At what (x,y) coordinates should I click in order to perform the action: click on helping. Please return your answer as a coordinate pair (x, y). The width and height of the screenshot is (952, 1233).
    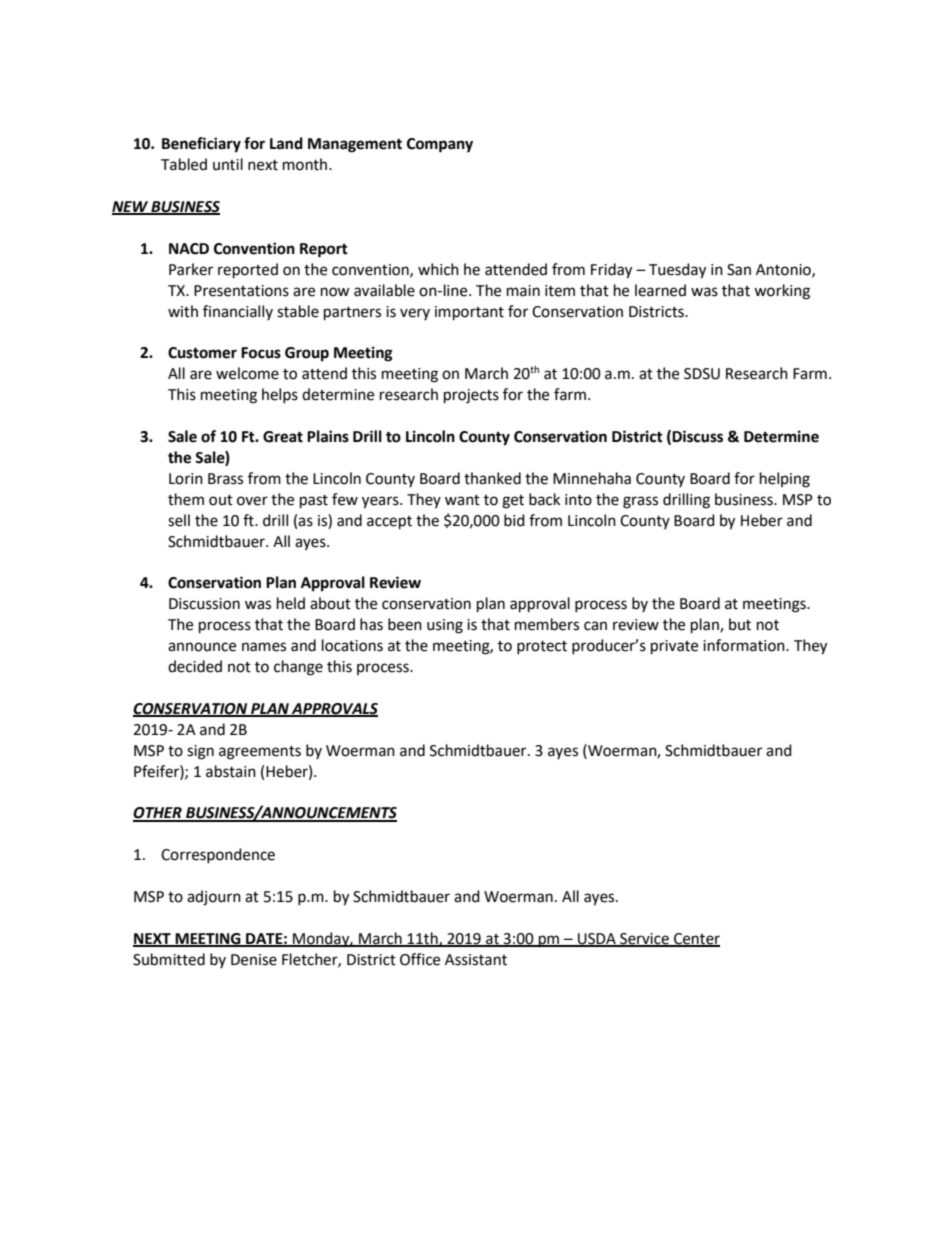
    Looking at the image, I should click on (785, 480).
